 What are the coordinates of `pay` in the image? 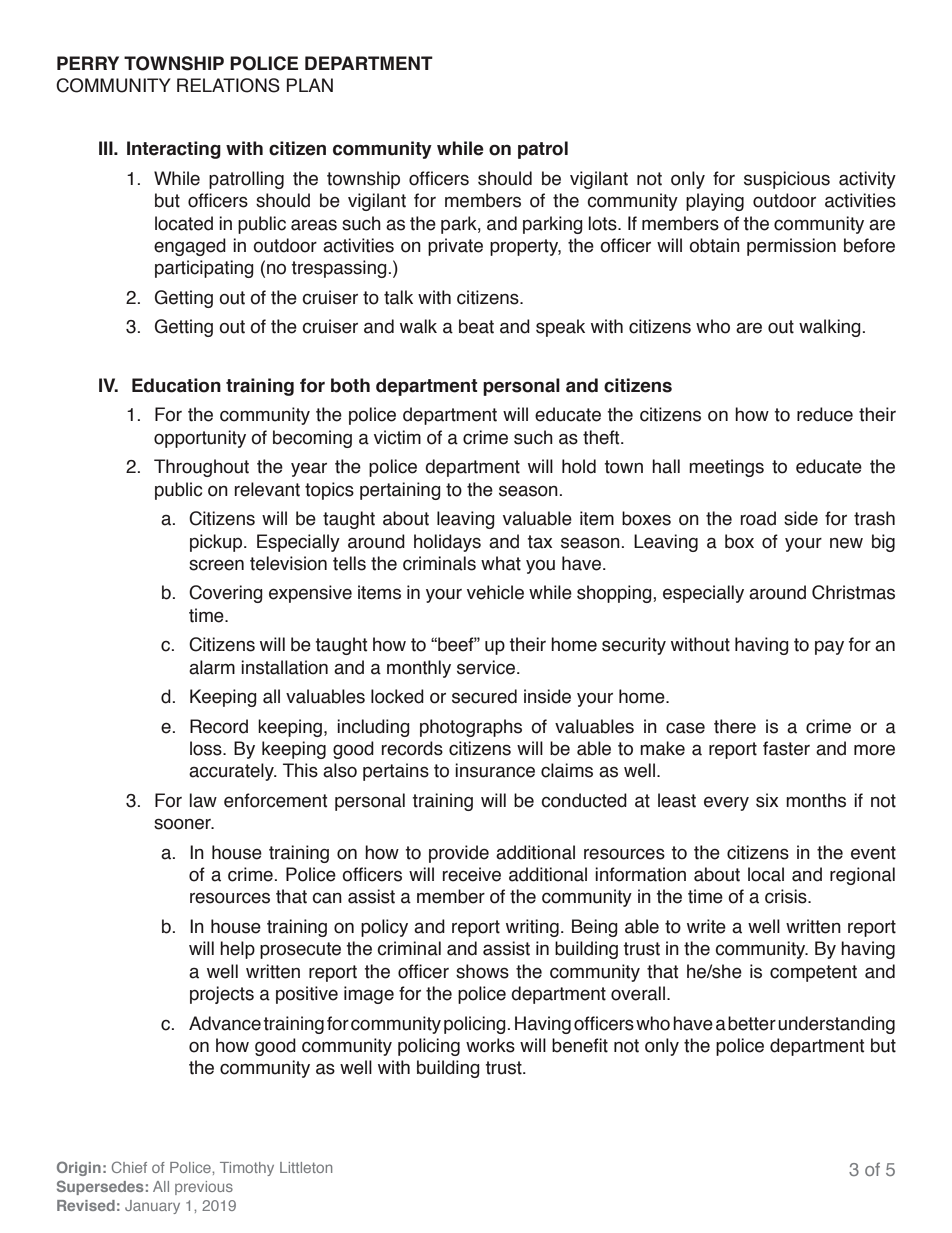 It's located at (829, 647).
